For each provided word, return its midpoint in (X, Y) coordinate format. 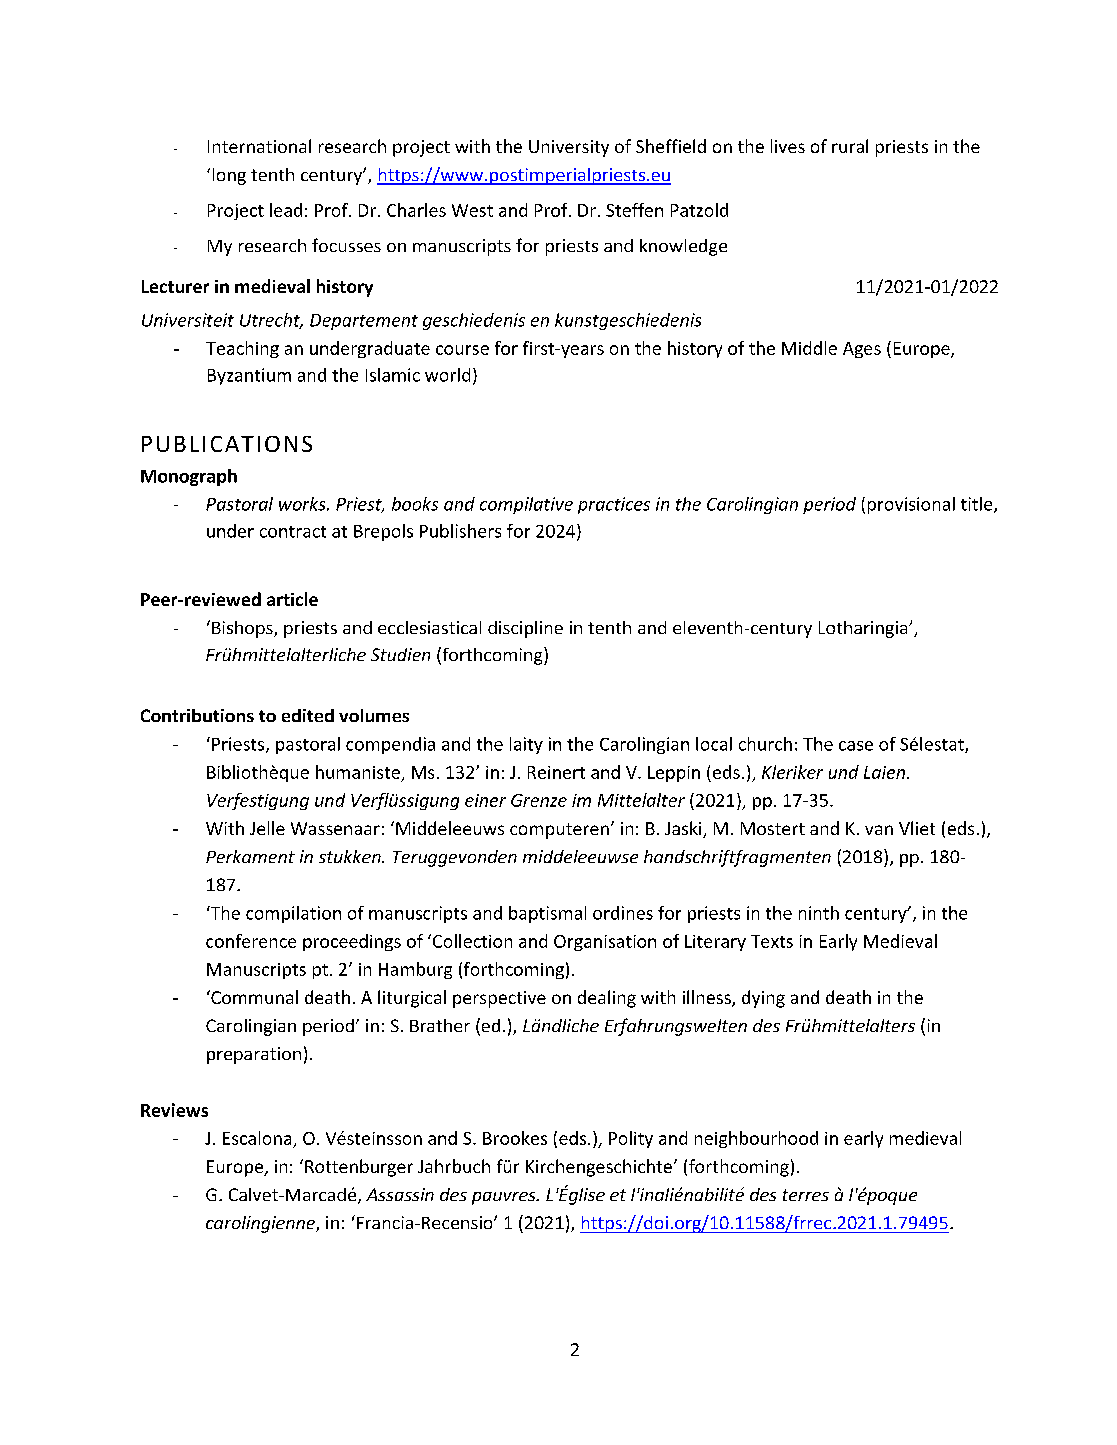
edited (308, 715)
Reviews (174, 1110)
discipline (525, 629)
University (569, 148)
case (856, 746)
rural (850, 146)
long (229, 176)
